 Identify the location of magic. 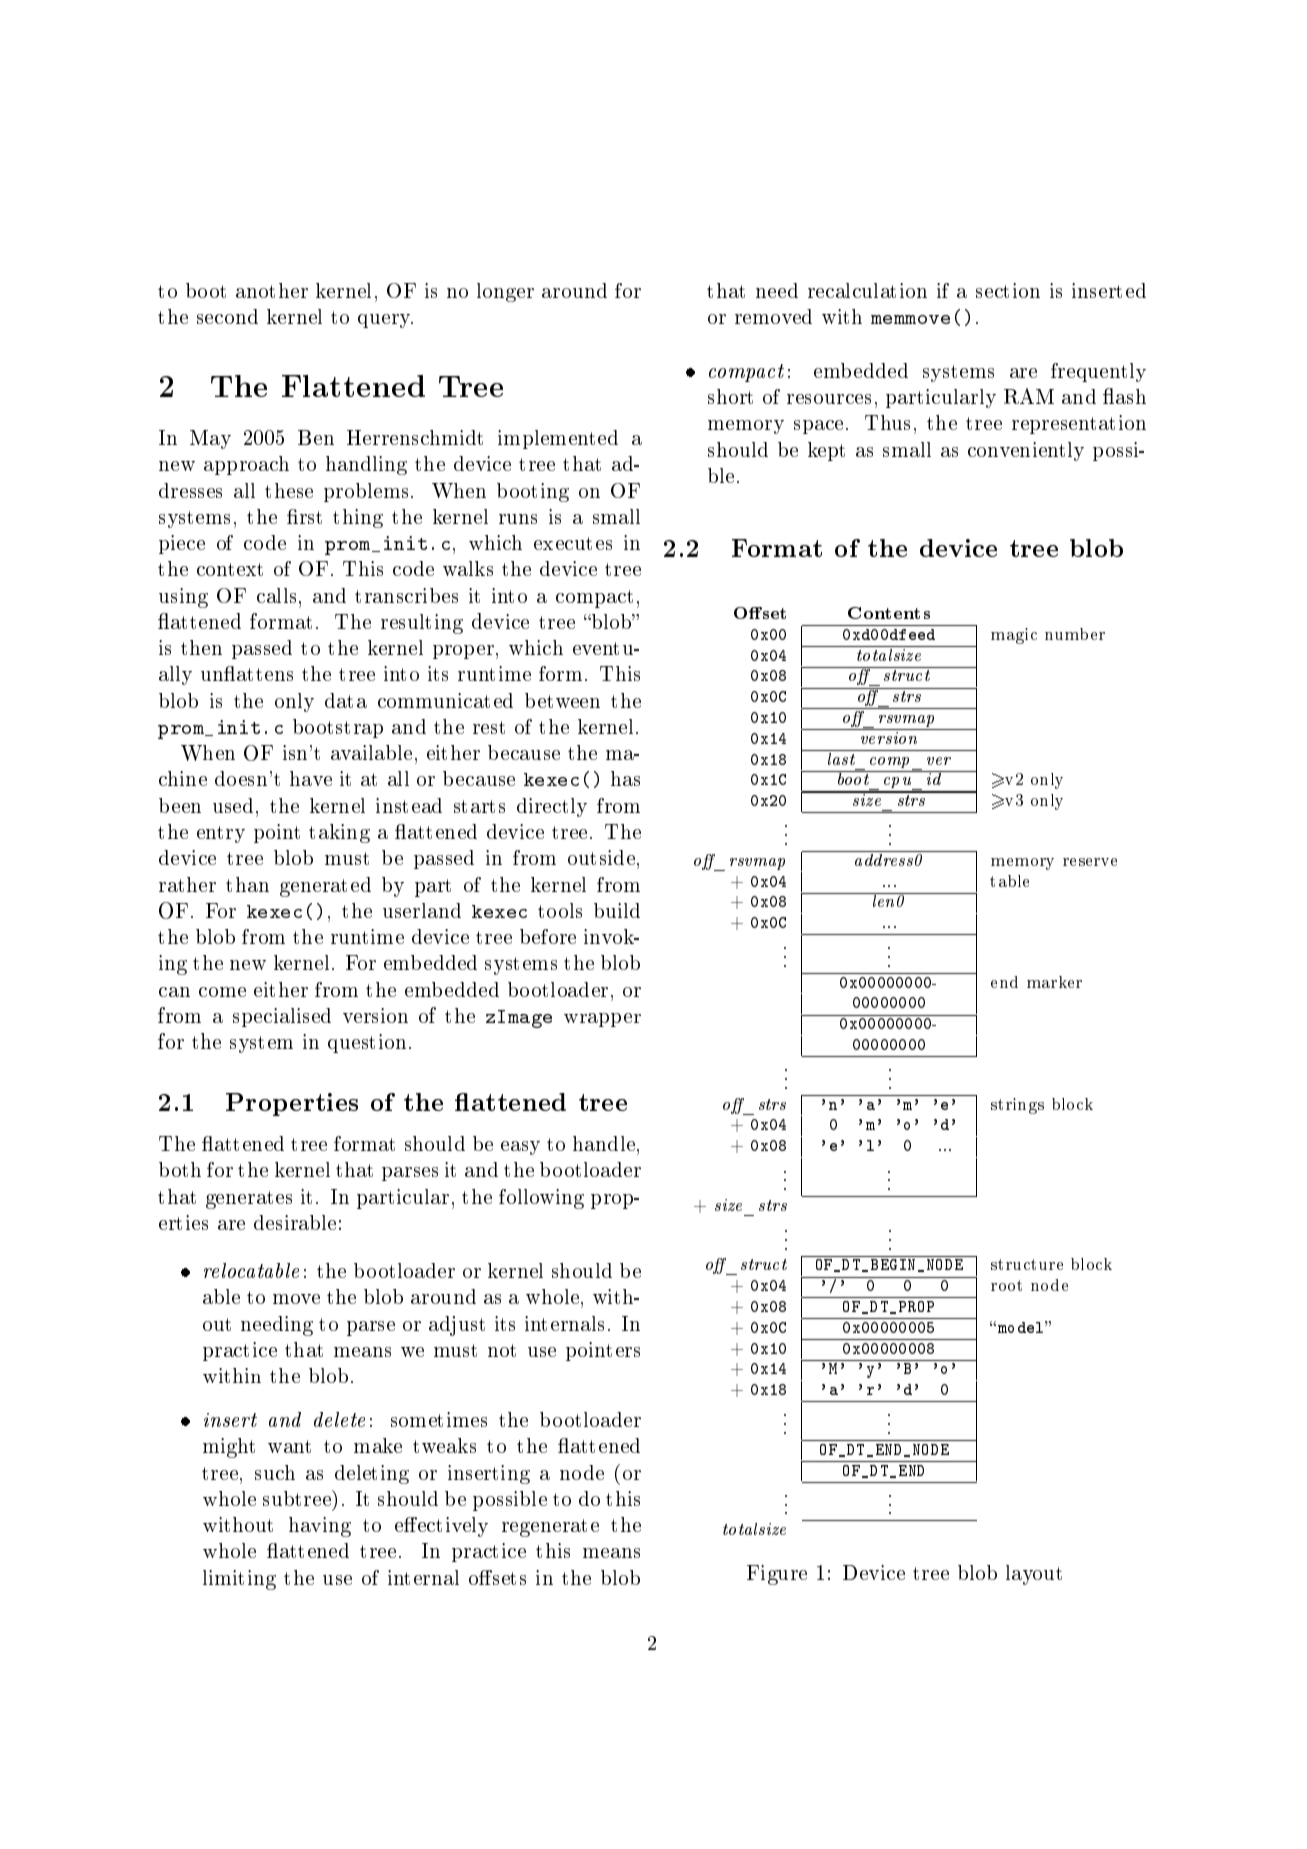
(1014, 636).
